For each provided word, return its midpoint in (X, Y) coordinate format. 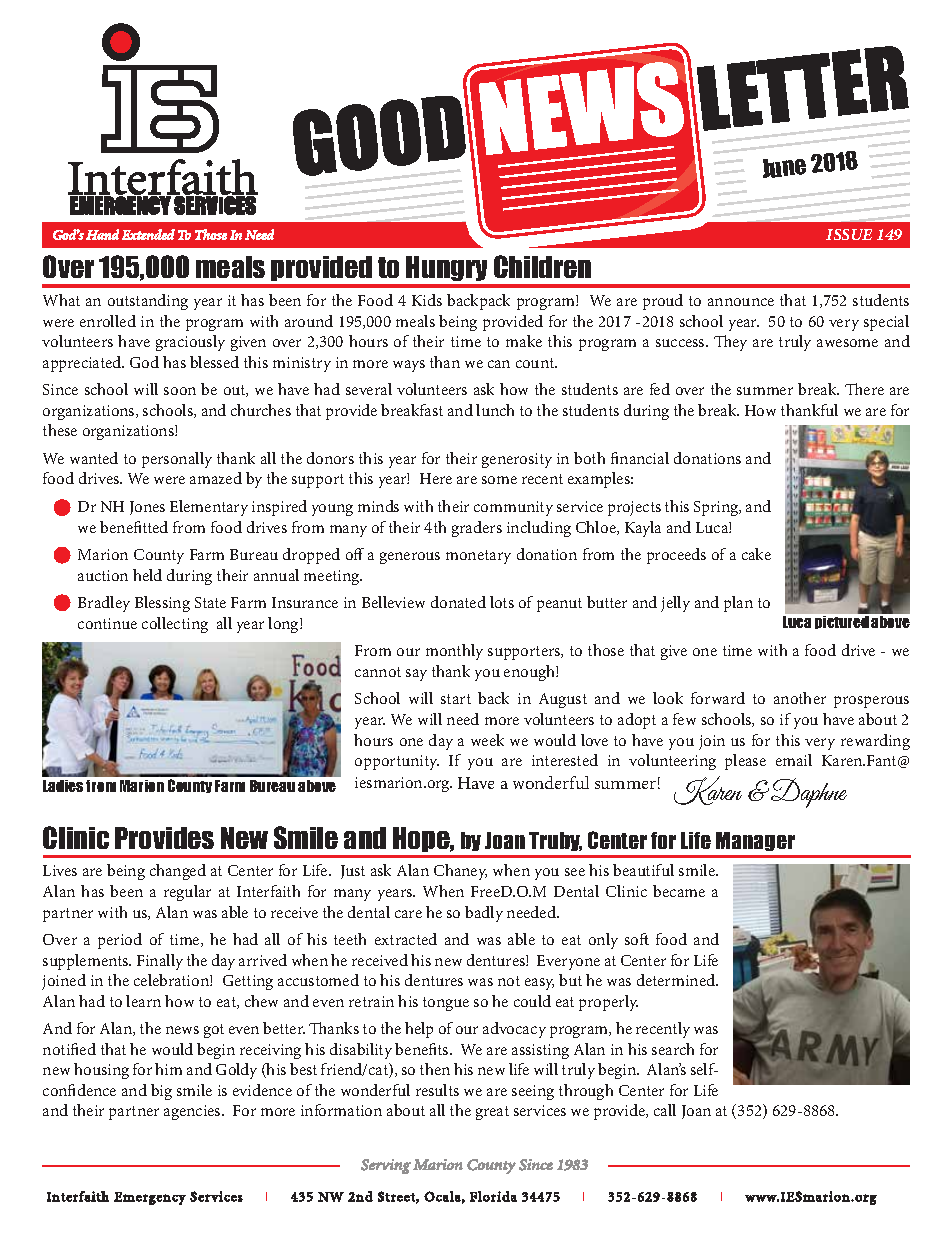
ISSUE (849, 234)
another (800, 698)
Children (542, 266)
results (437, 1090)
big (161, 1092)
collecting (175, 625)
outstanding (148, 302)
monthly (454, 652)
